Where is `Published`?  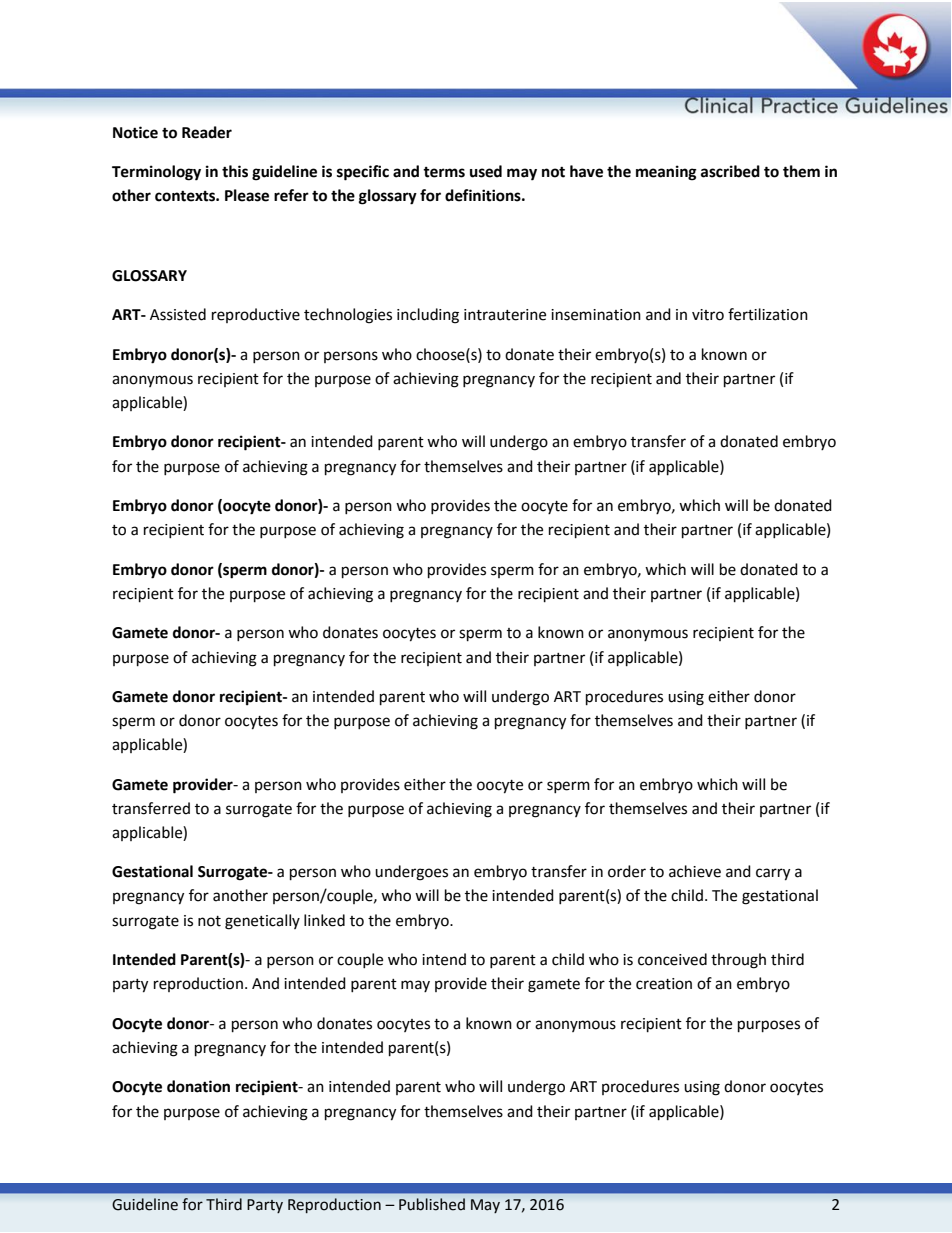
Published is located at coordinates (432, 1204).
